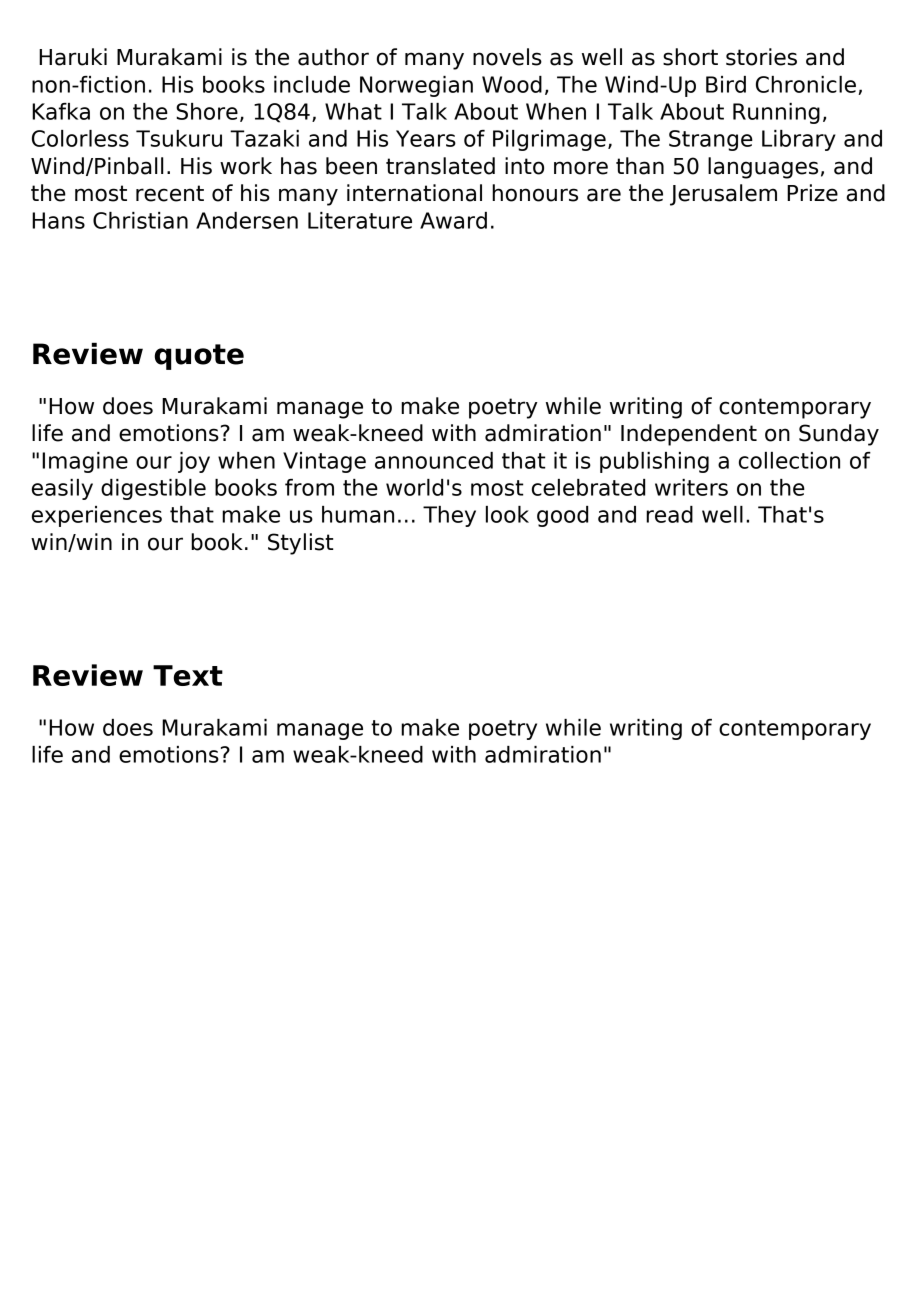 This screenshot has width=924, height=1308. Describe the element at coordinates (416, 86) in the screenshot. I see `Norwegian` at that location.
